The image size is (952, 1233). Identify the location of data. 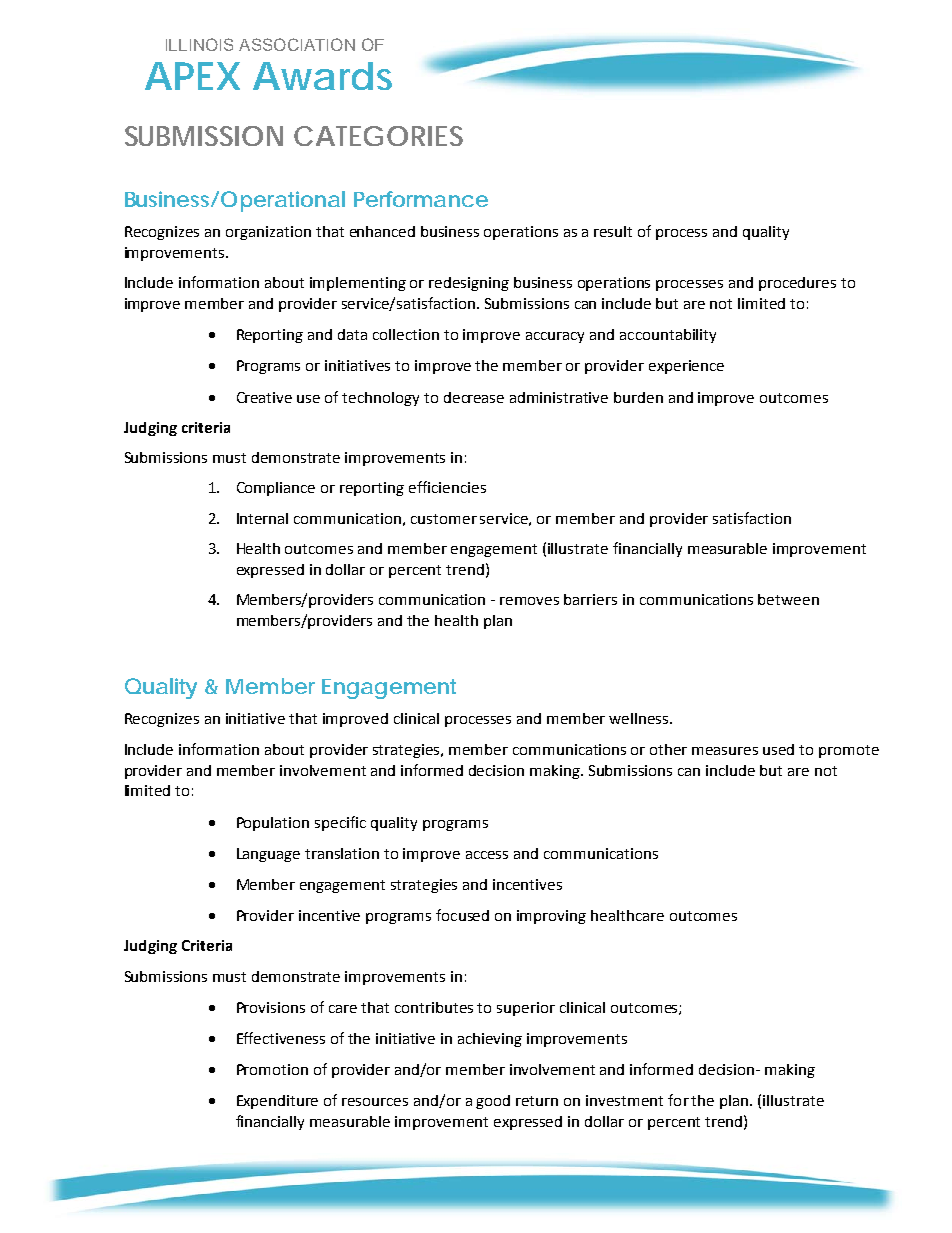
(352, 334).
